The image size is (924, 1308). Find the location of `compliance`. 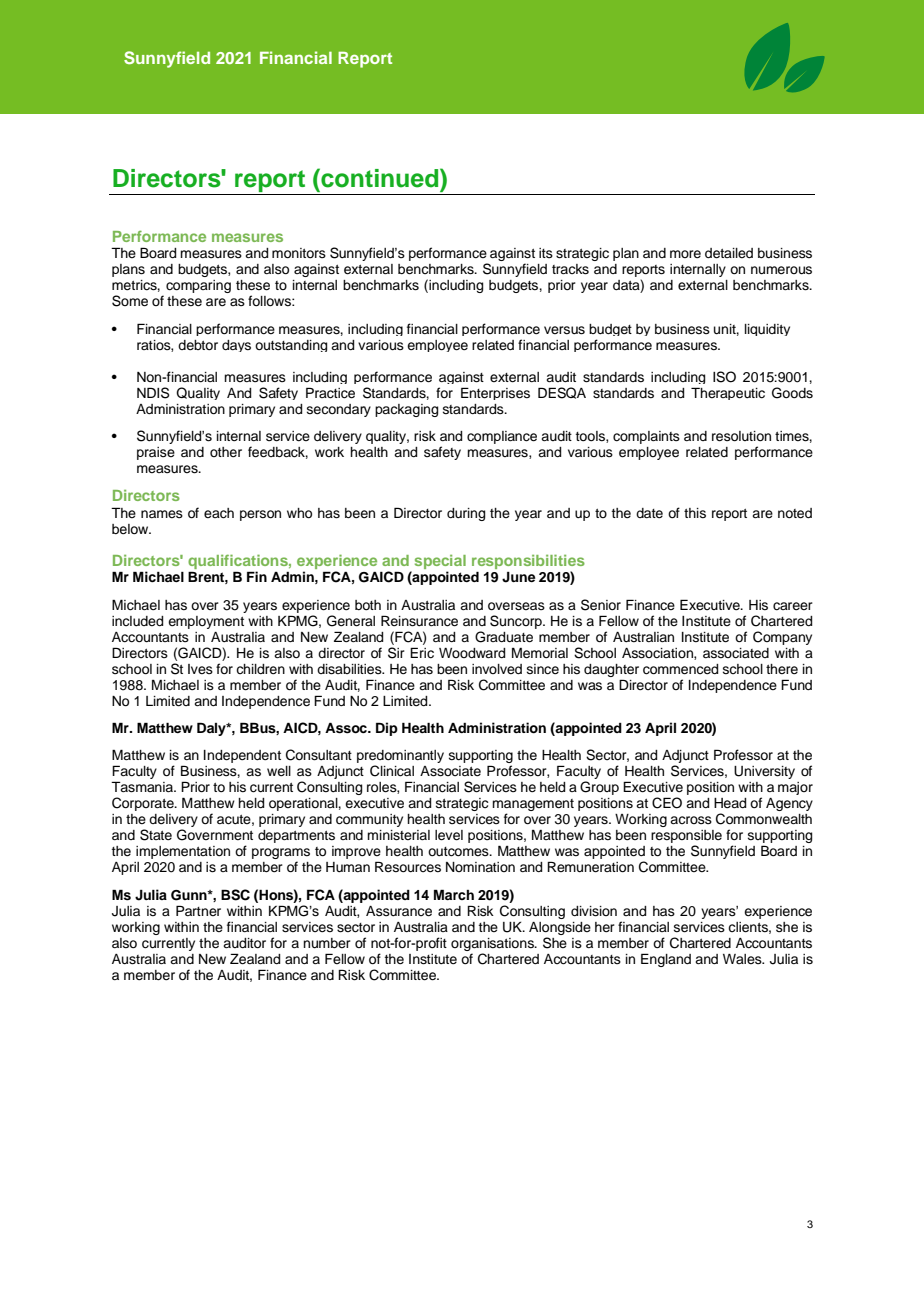

compliance is located at coordinates (502, 437).
